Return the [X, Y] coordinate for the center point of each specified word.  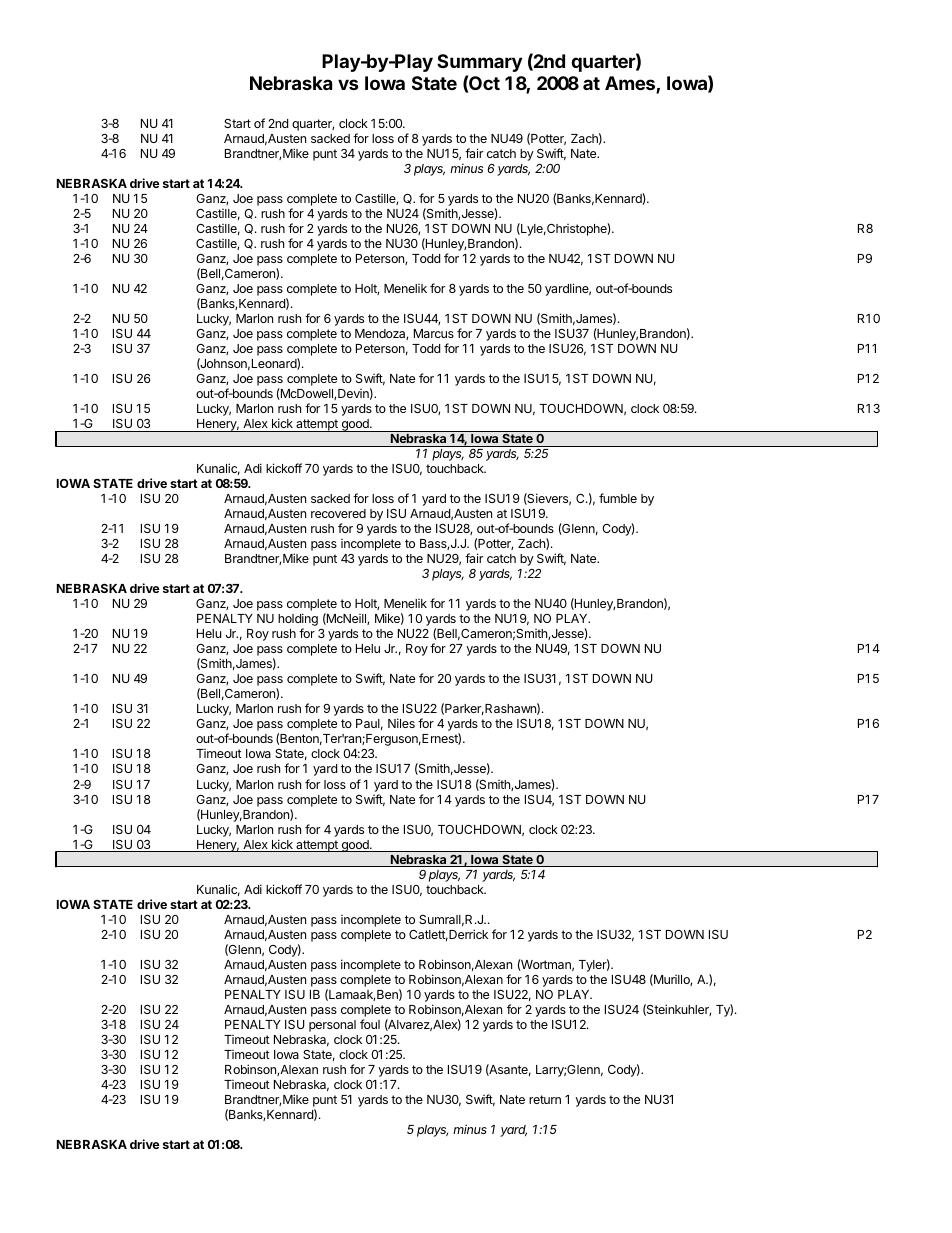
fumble [618, 498]
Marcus [434, 333]
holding [298, 621]
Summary [479, 63]
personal [332, 1026]
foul [370, 1024]
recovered [338, 513]
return [545, 1099]
